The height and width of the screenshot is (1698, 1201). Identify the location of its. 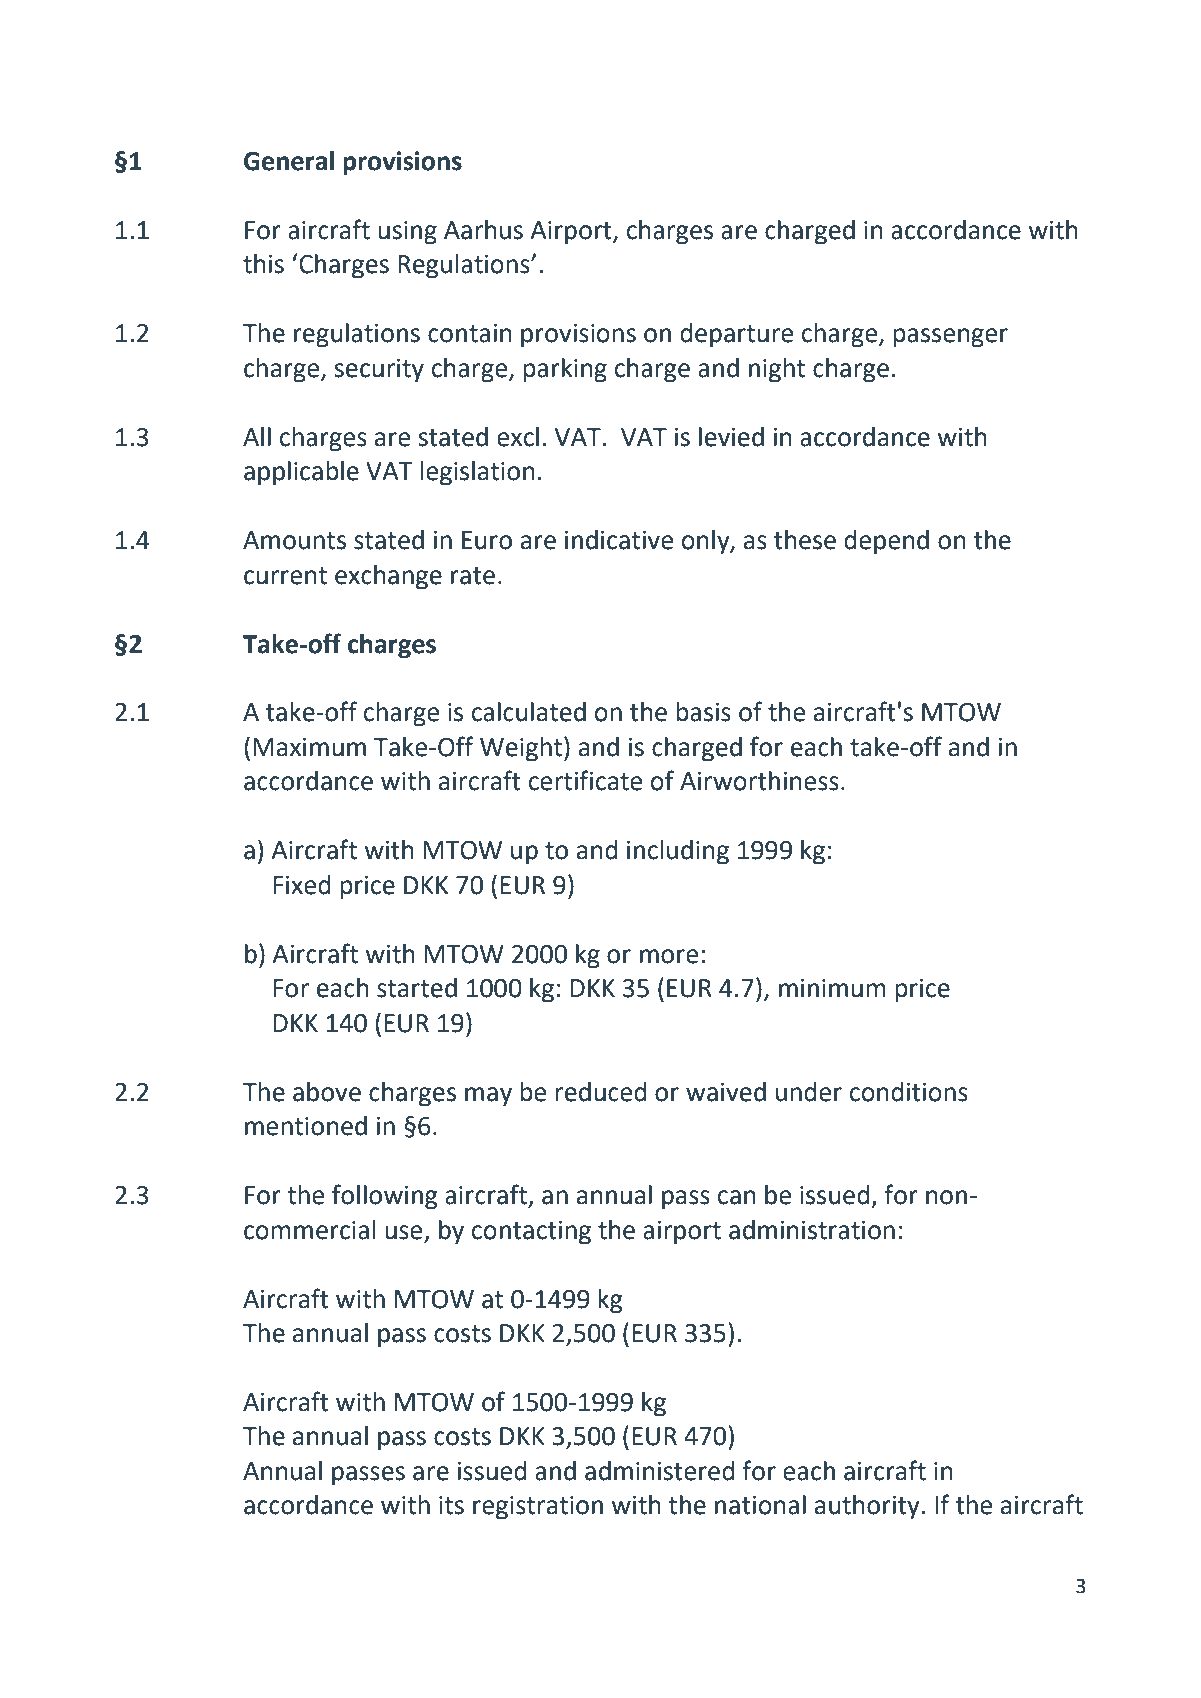
(451, 1505).
